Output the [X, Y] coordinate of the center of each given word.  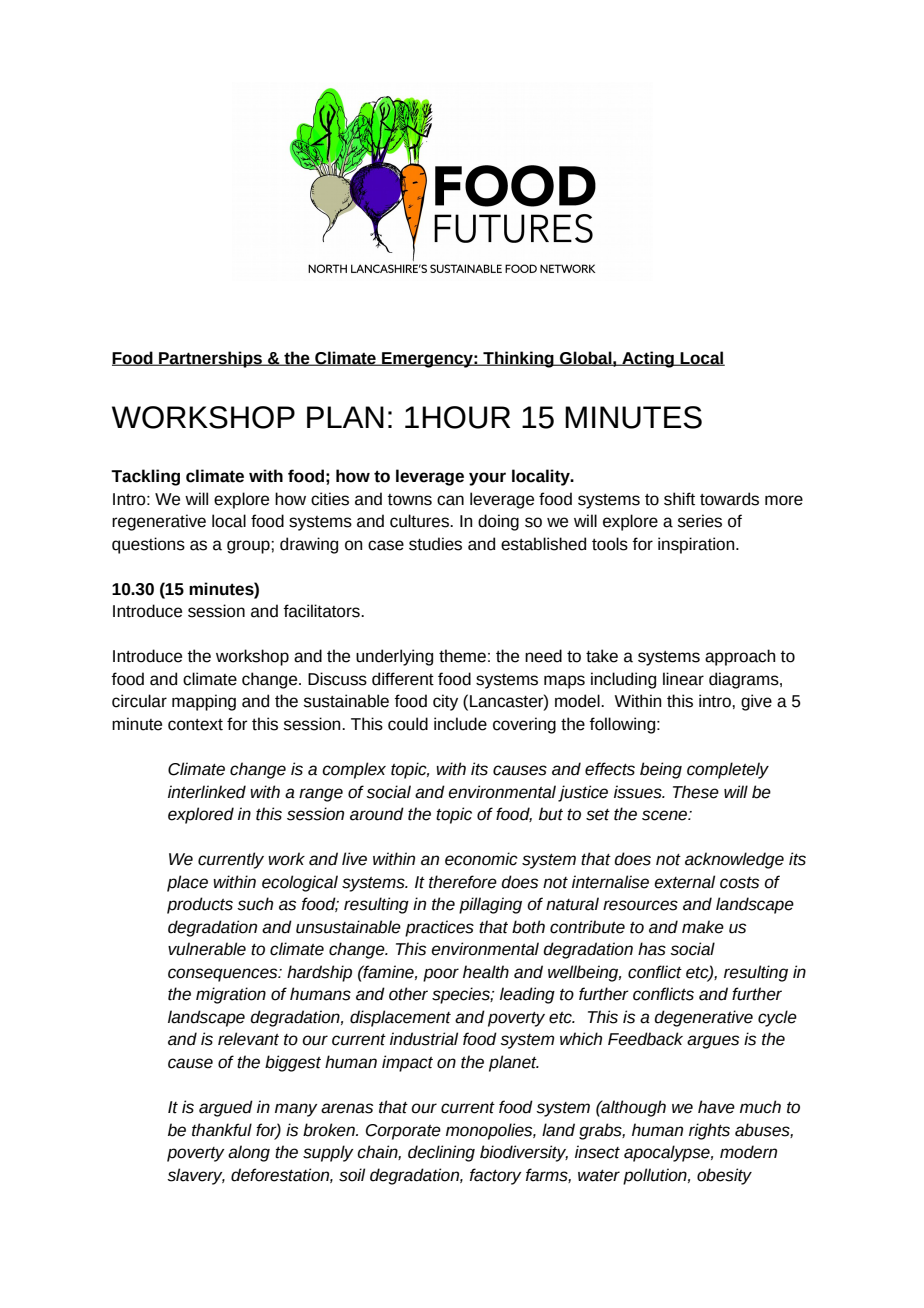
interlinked [207, 792]
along [249, 1153]
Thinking [518, 359]
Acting [648, 359]
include [460, 724]
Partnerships [210, 359]
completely [728, 770]
